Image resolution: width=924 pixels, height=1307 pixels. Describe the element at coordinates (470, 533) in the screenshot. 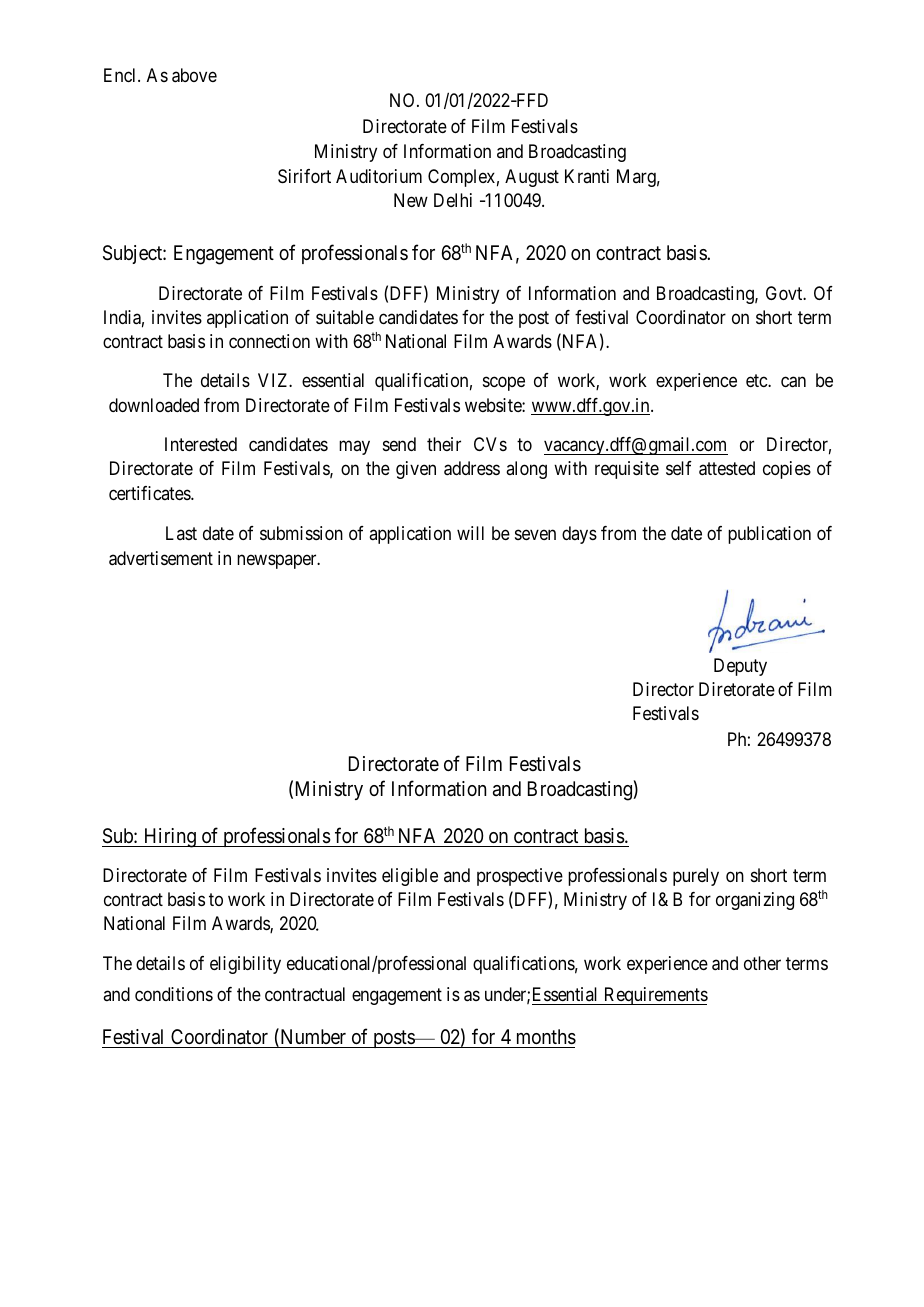

I see `will` at that location.
